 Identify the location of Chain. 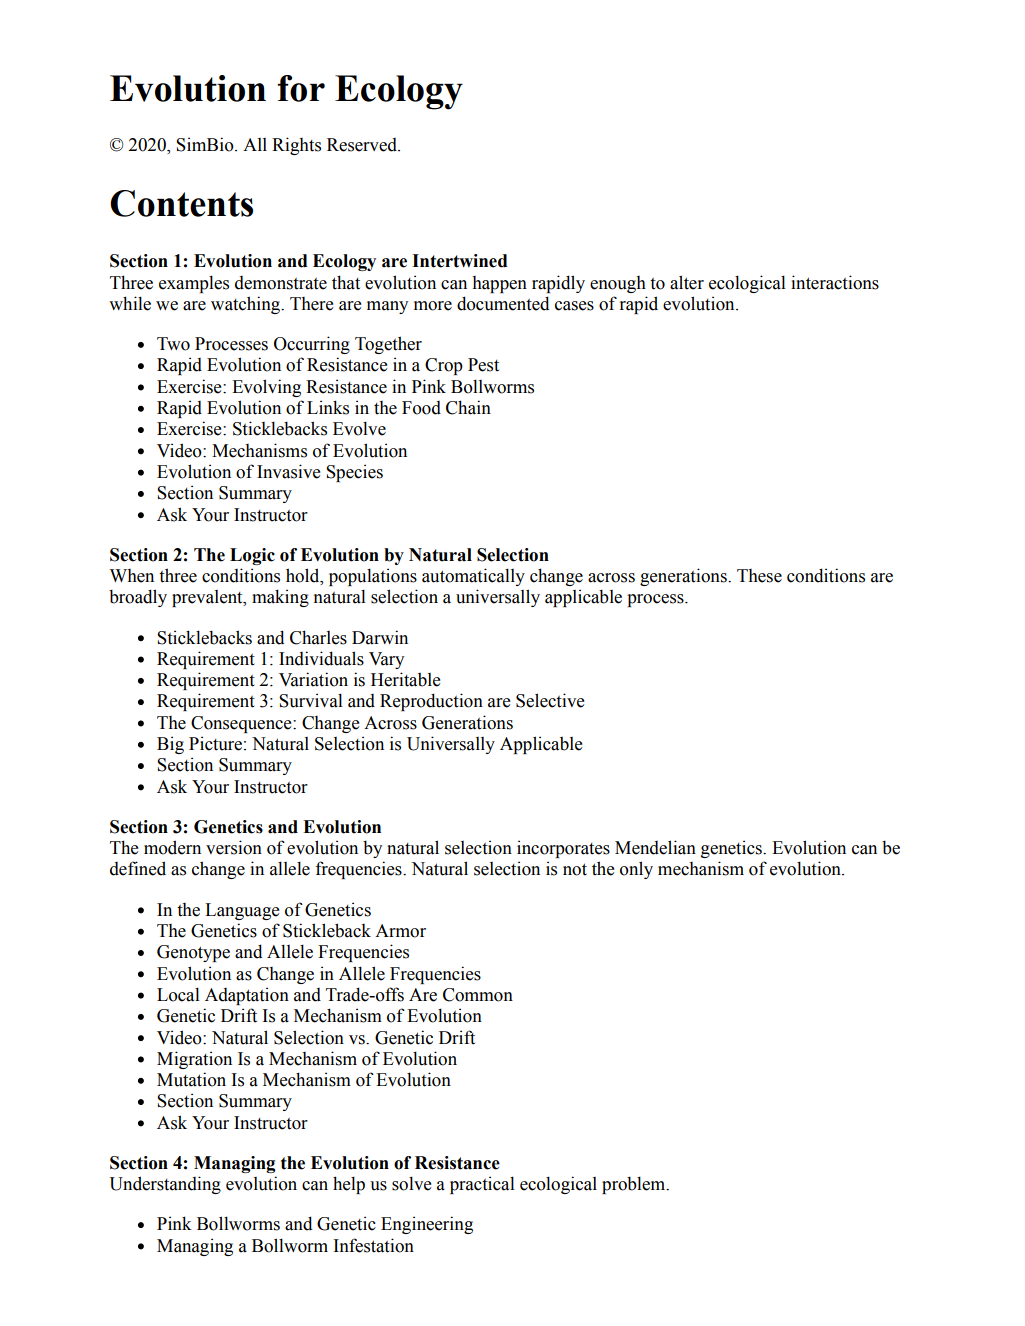
(468, 407).
